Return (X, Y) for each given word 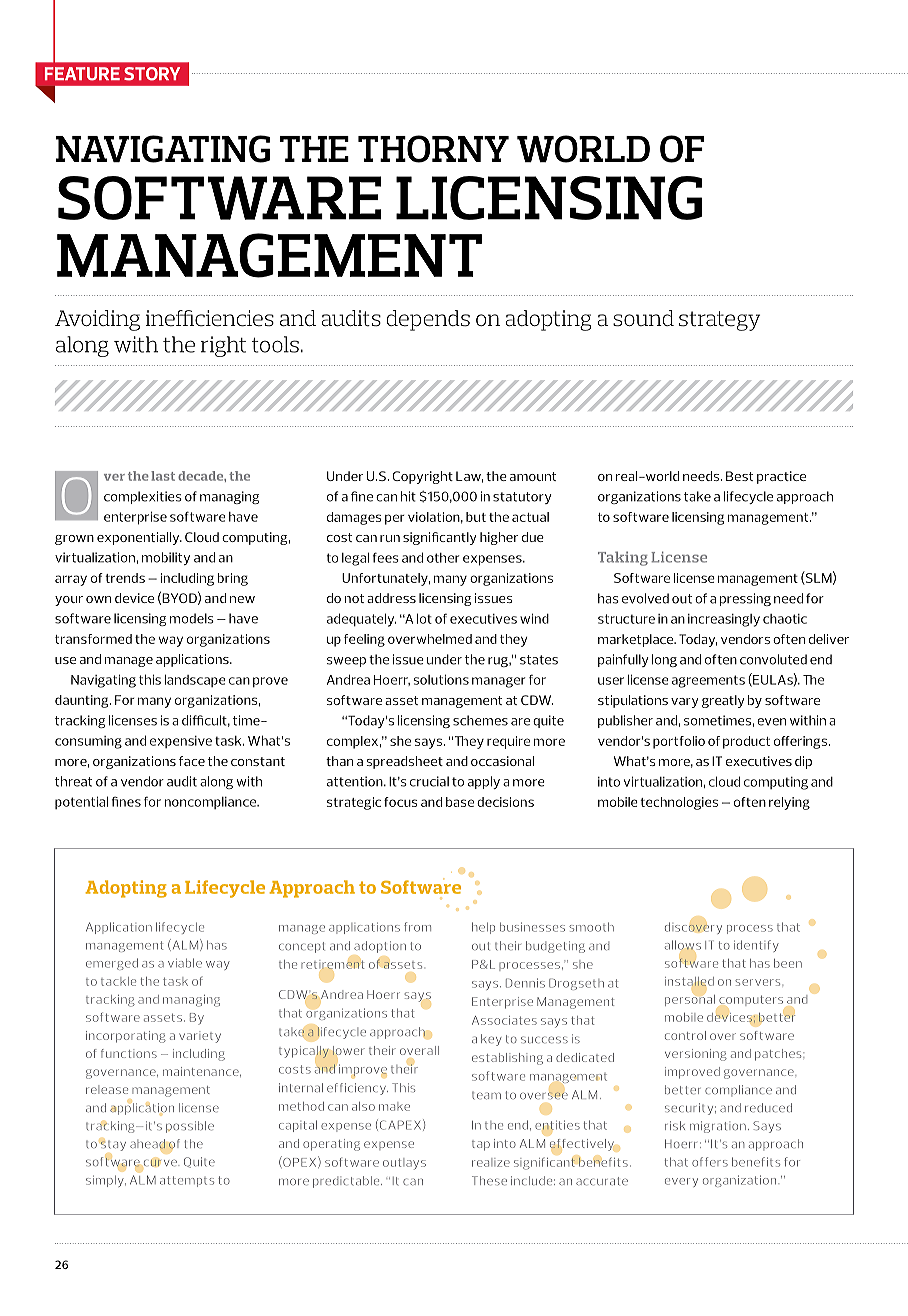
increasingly (724, 620)
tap (481, 1146)
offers (710, 1162)
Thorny (433, 149)
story (152, 74)
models (192, 618)
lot (424, 618)
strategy (719, 321)
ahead (147, 1144)
